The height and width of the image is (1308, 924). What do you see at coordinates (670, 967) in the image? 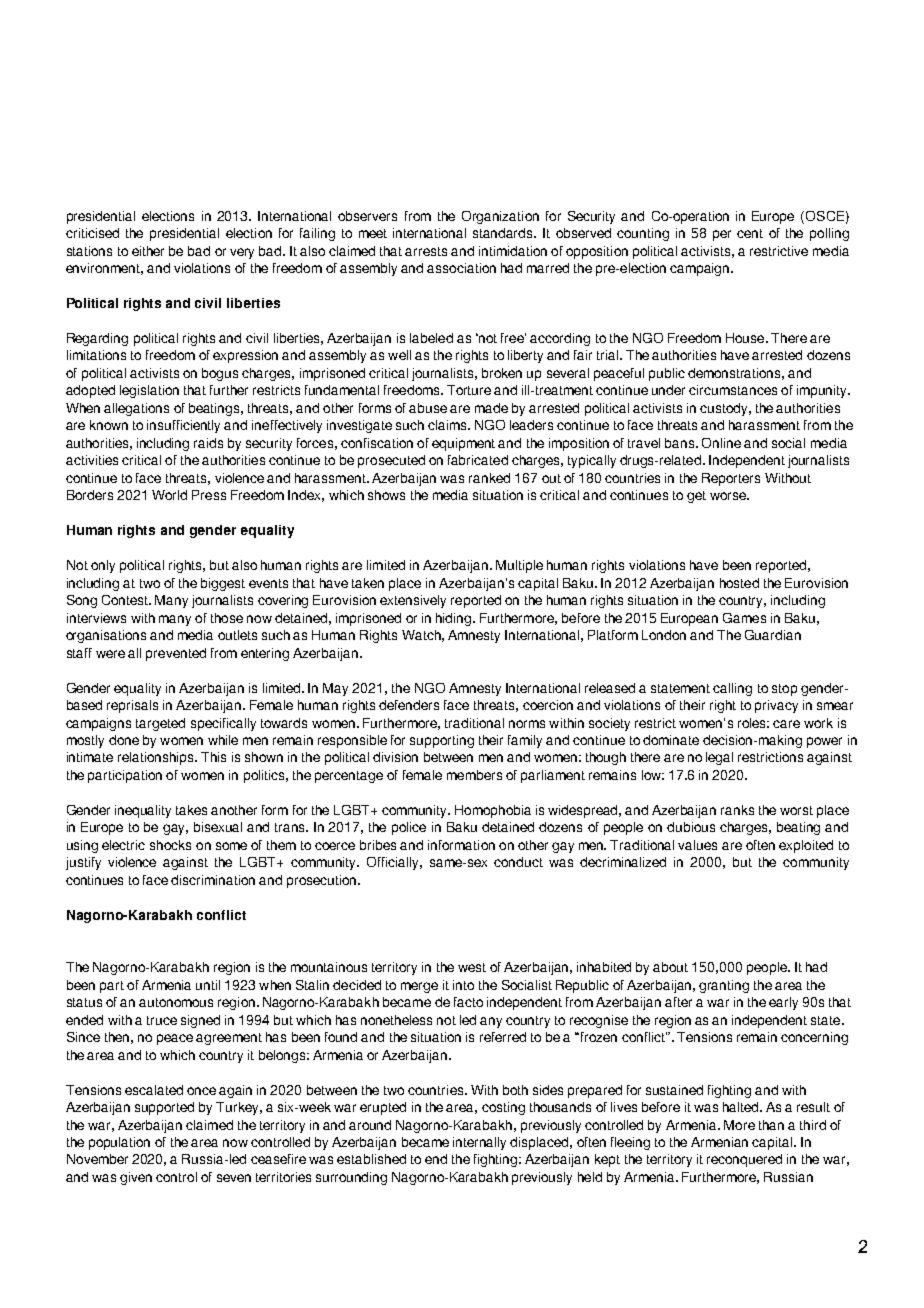
I see `about` at bounding box center [670, 967].
